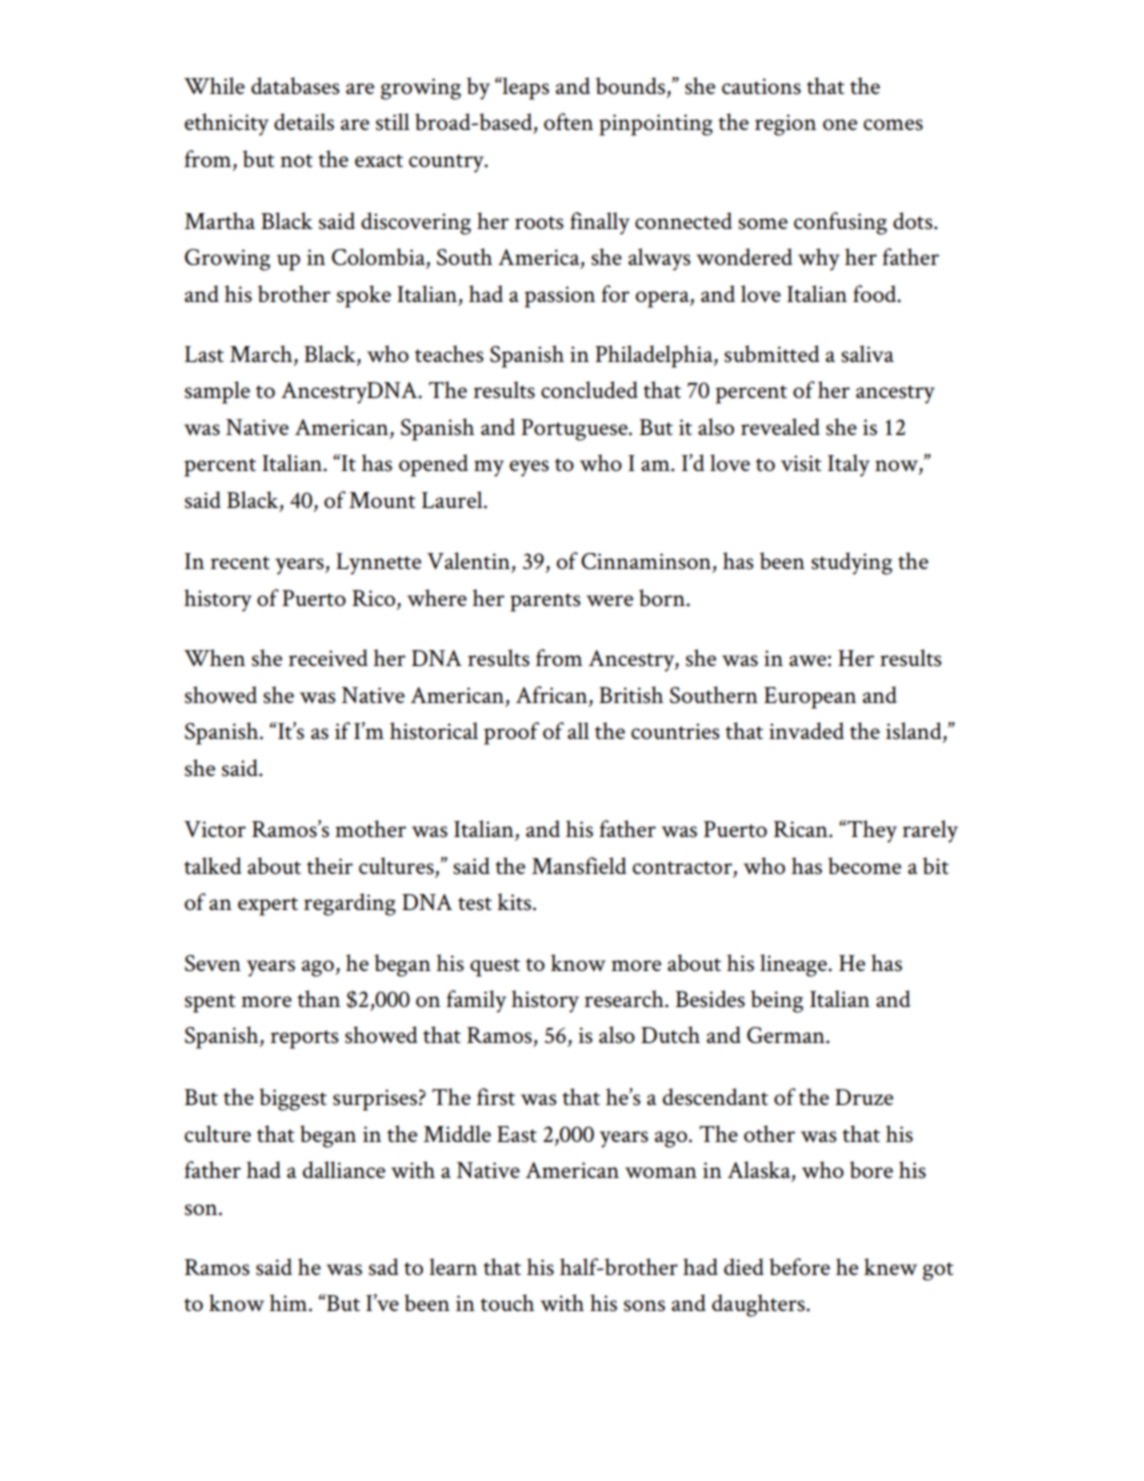 The image size is (1144, 1481). What do you see at coordinates (545, 602) in the screenshot?
I see `parents` at bounding box center [545, 602].
